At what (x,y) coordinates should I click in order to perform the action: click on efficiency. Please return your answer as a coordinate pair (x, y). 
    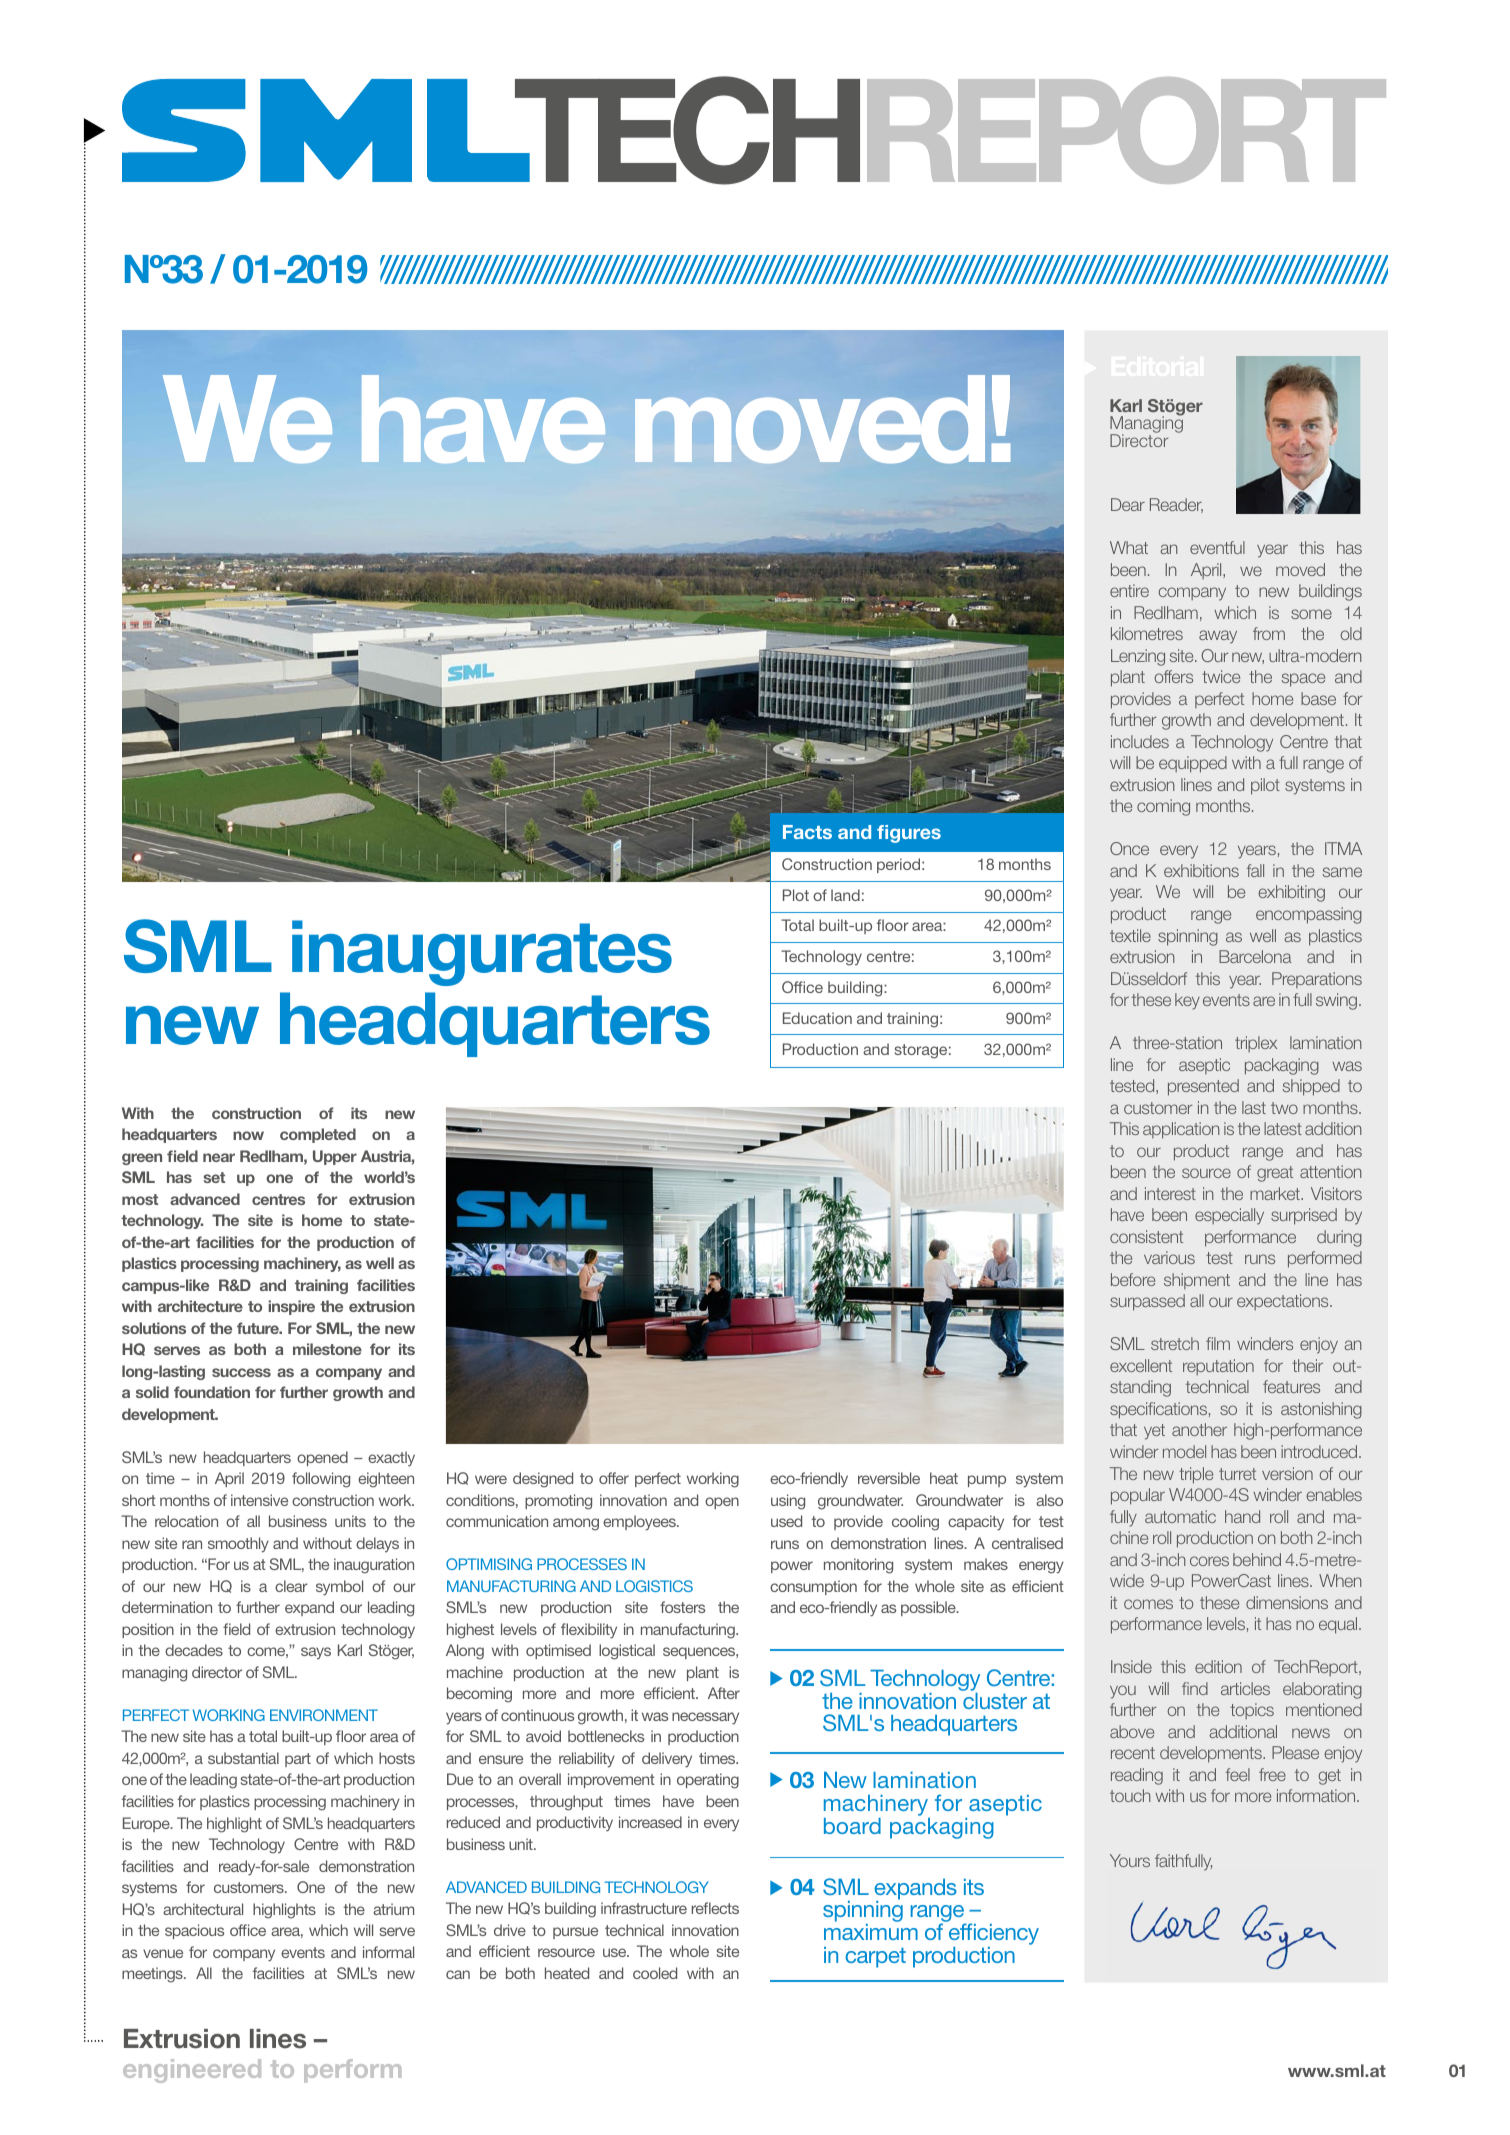
    Looking at the image, I should click on (994, 1935).
